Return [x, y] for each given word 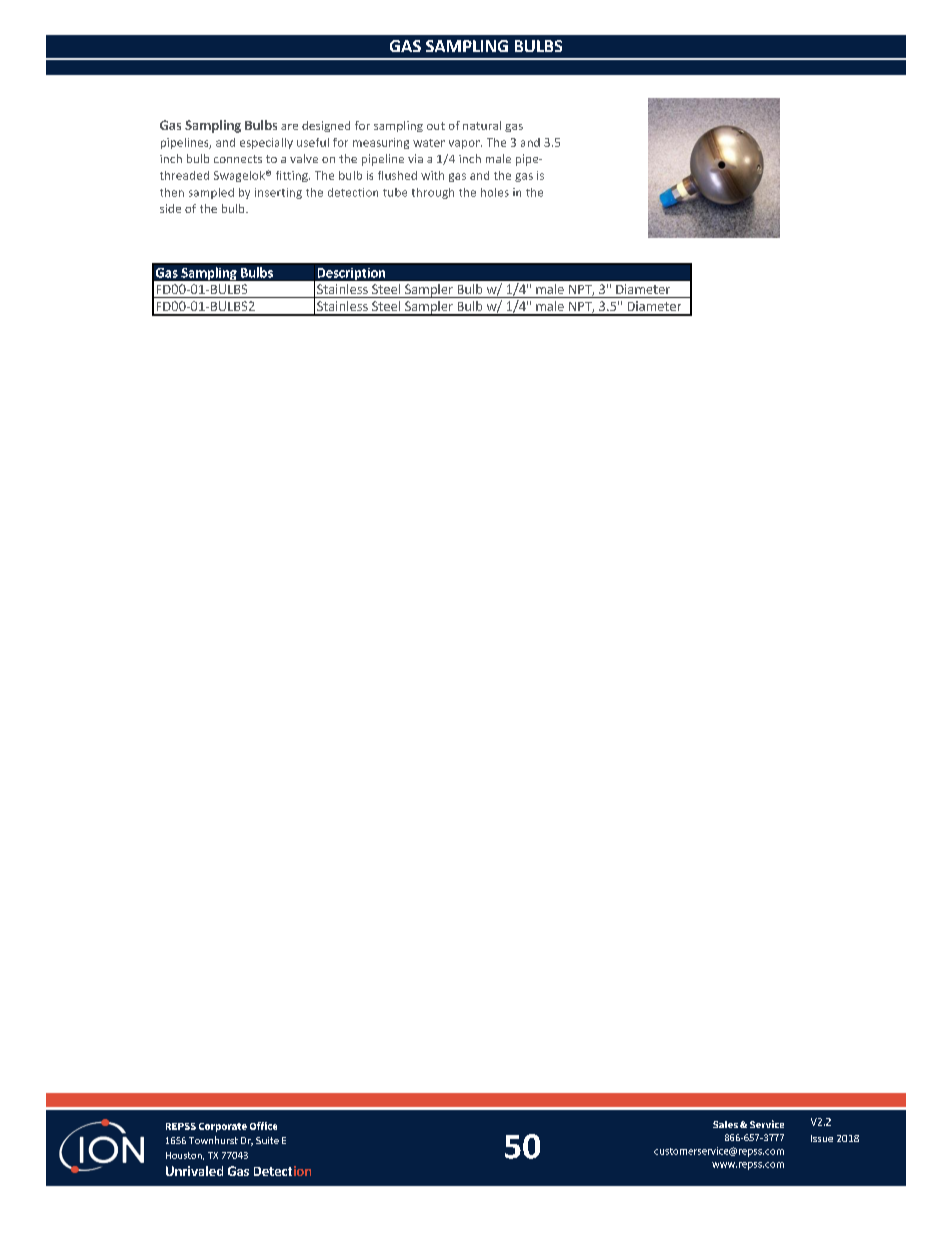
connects [238, 159]
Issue [822, 1138]
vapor [465, 144]
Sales [725, 1124]
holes [495, 192]
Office [263, 1126]
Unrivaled [194, 1171]
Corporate [223, 1127]
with [432, 175]
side [170, 208]
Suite [267, 1140]
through [433, 193]
